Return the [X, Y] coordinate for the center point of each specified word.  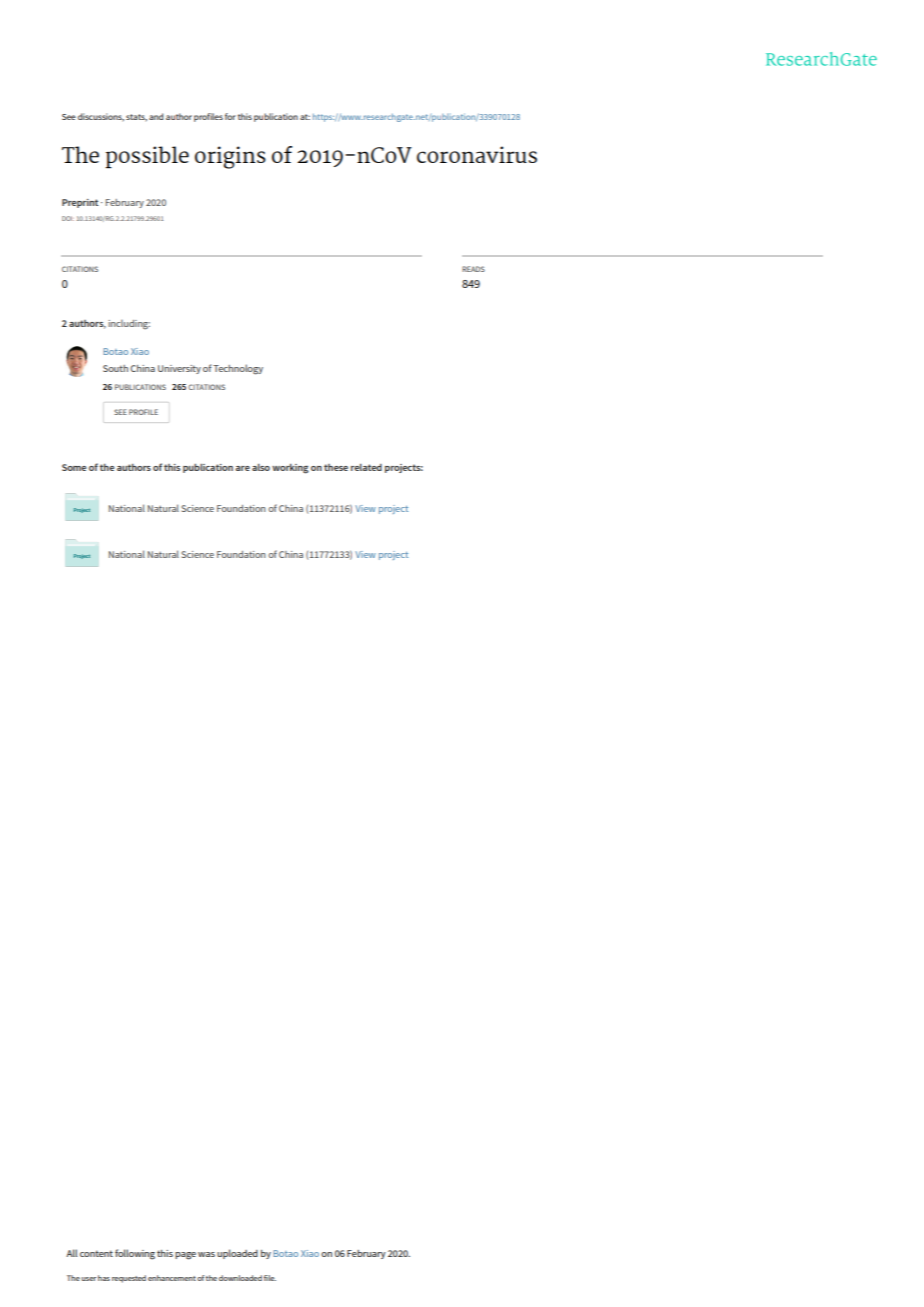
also [261, 467]
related [366, 467]
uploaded [237, 1254]
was [206, 1254]
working [290, 469]
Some [74, 467]
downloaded [240, 1278]
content [96, 1253]
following [135, 1254]
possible [147, 157]
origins [230, 157]
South [115, 368]
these [336, 467]
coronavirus [477, 154]
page [185, 1256]
